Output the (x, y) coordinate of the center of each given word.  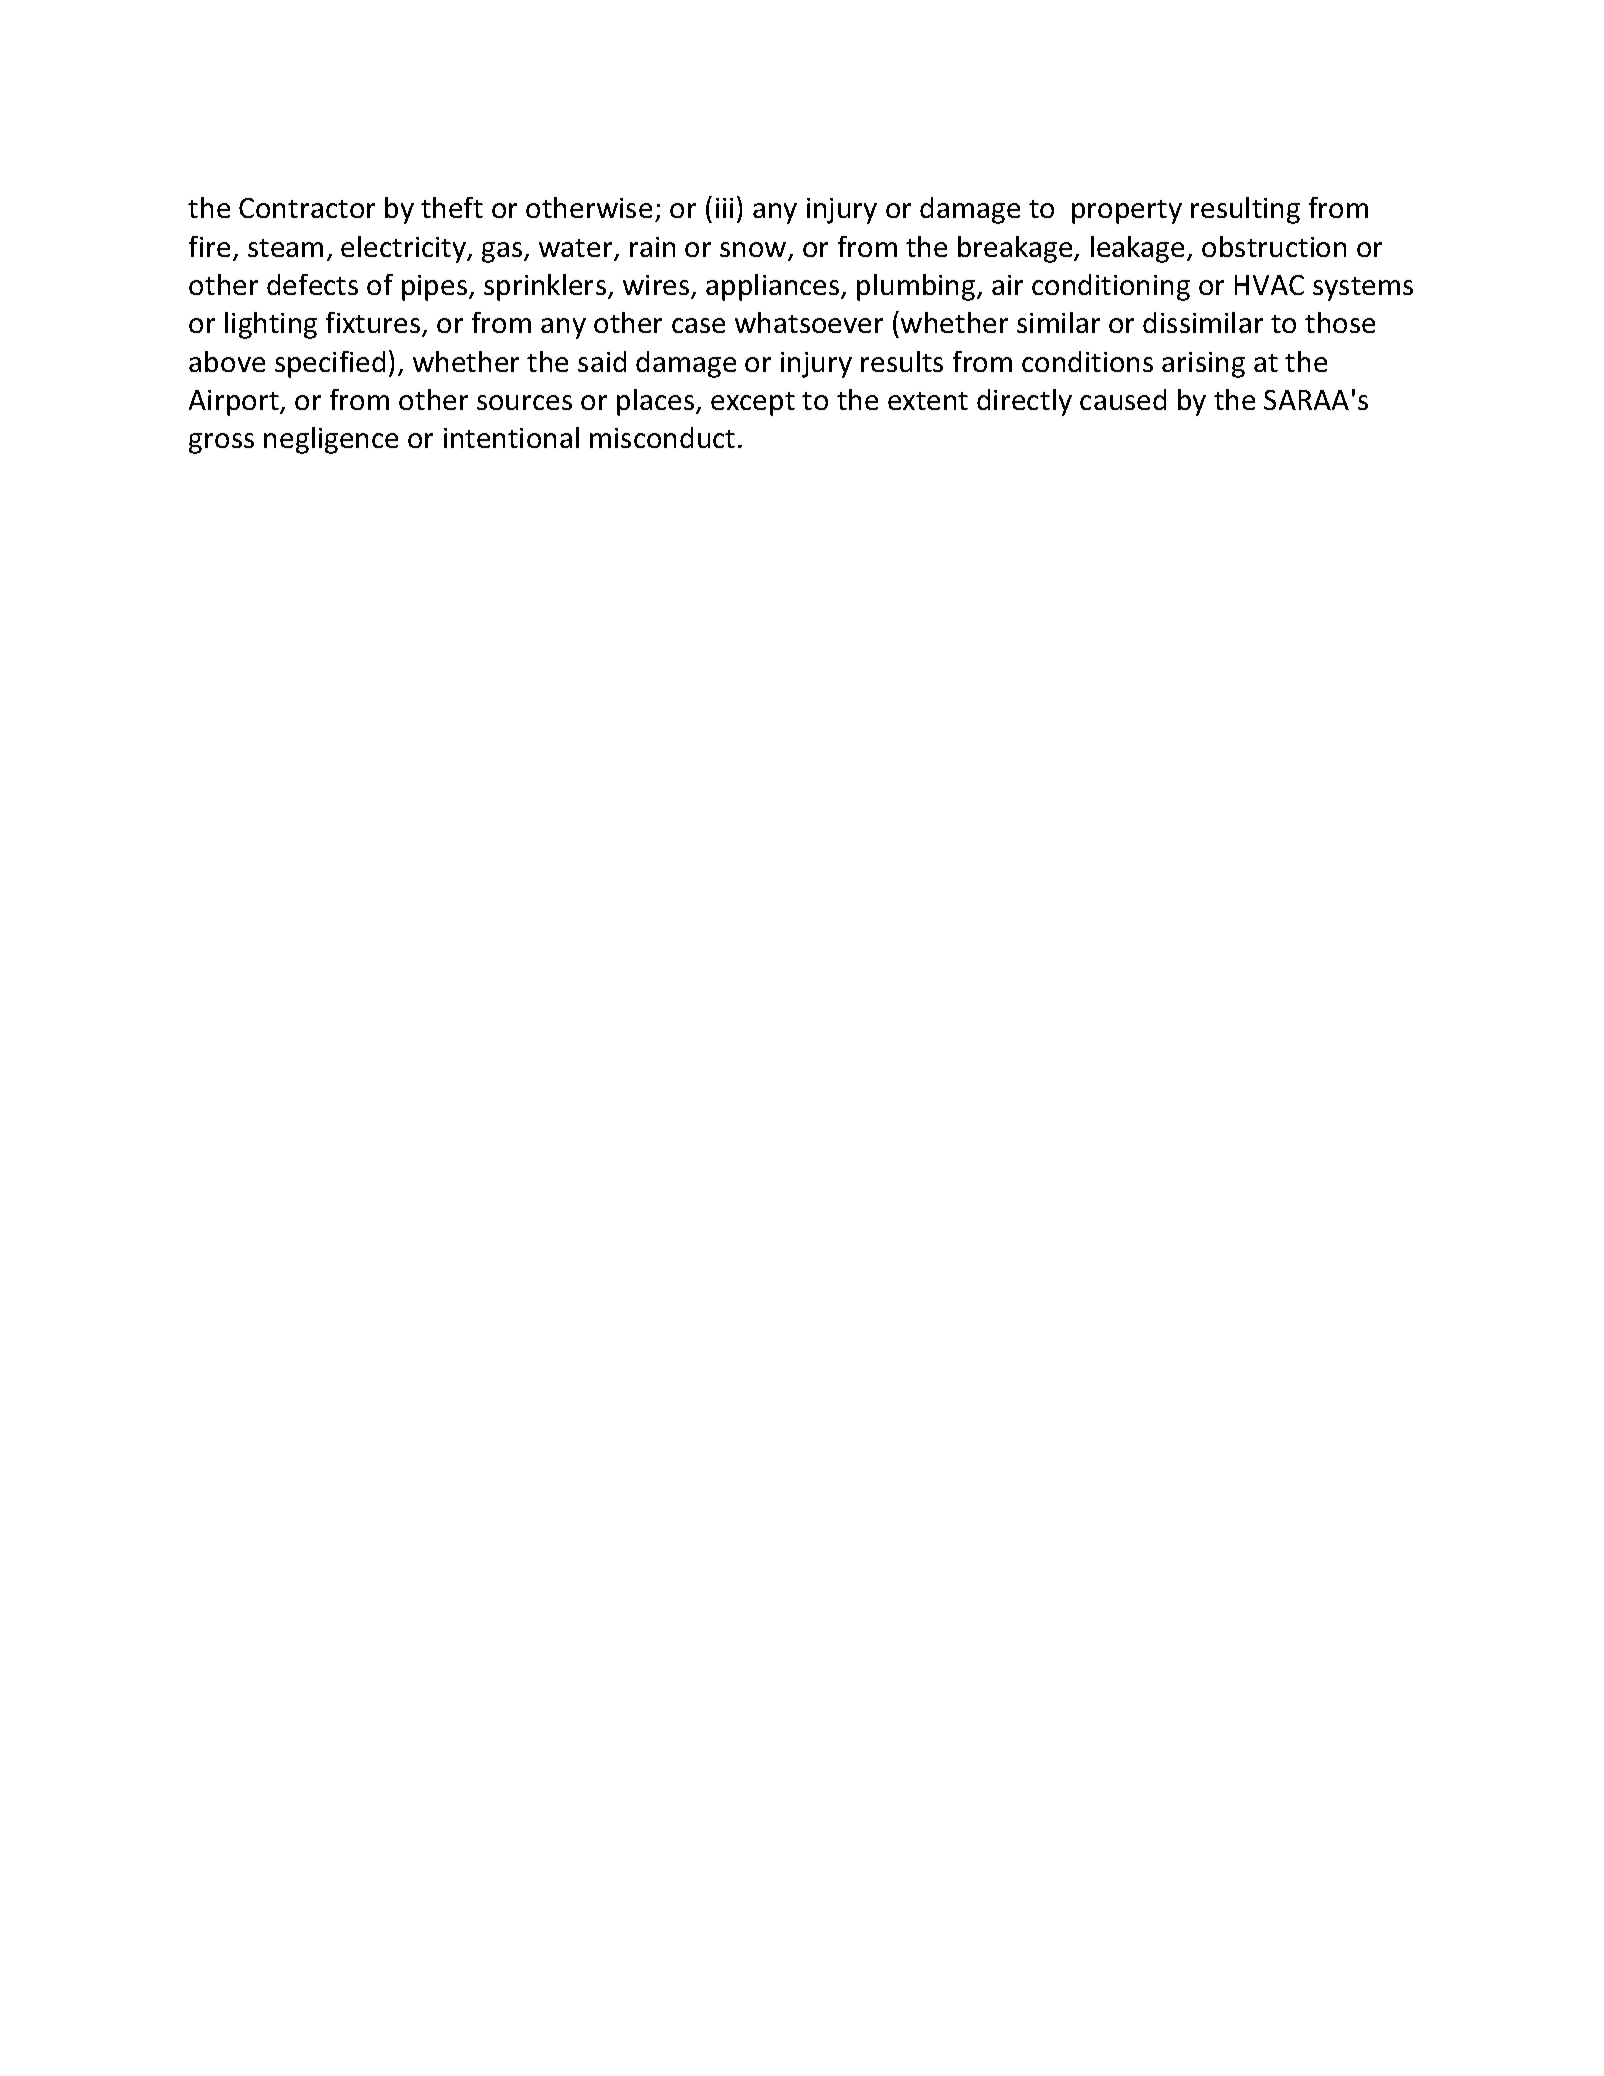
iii (724, 208)
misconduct (662, 437)
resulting (1245, 210)
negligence (331, 440)
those (1340, 322)
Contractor (307, 208)
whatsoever (809, 322)
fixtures (374, 324)
